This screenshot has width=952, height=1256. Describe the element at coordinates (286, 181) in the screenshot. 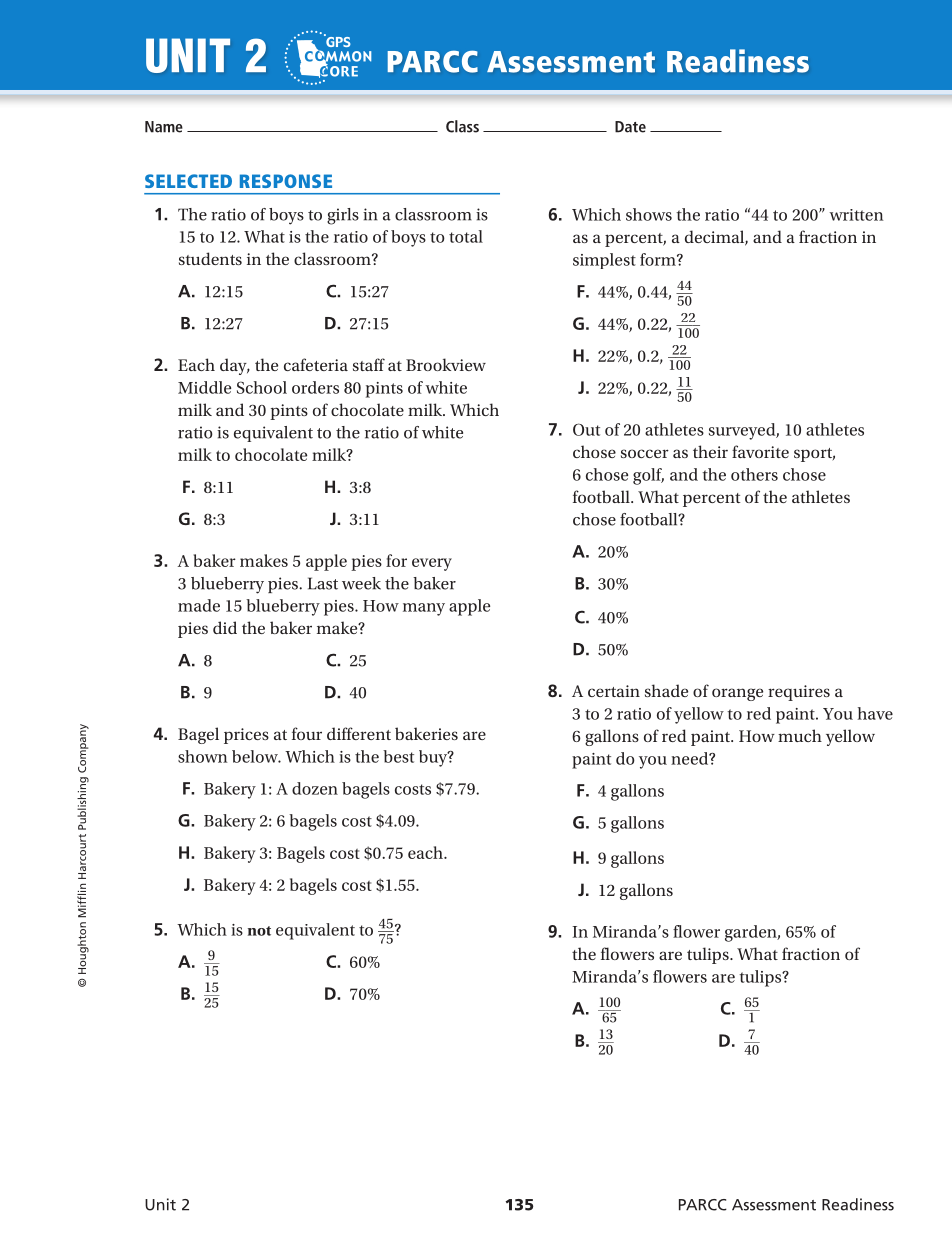

I see `RESPONSE` at that location.
